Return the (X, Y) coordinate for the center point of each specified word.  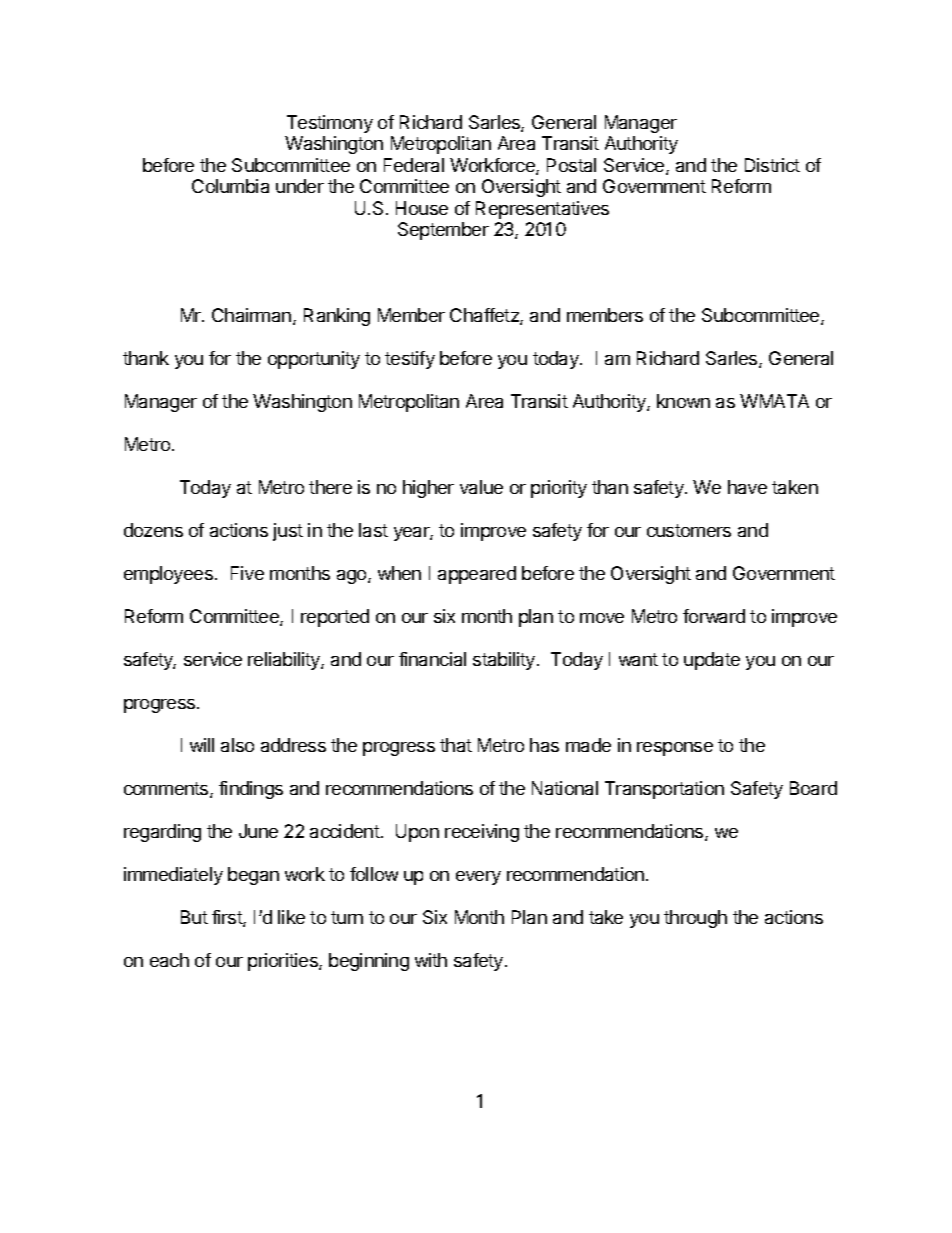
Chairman (253, 316)
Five (247, 573)
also (237, 745)
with (431, 960)
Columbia (230, 186)
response (675, 749)
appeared (477, 575)
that (456, 745)
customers (689, 530)
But (194, 917)
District (772, 165)
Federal (414, 165)
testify (410, 360)
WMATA (774, 401)
